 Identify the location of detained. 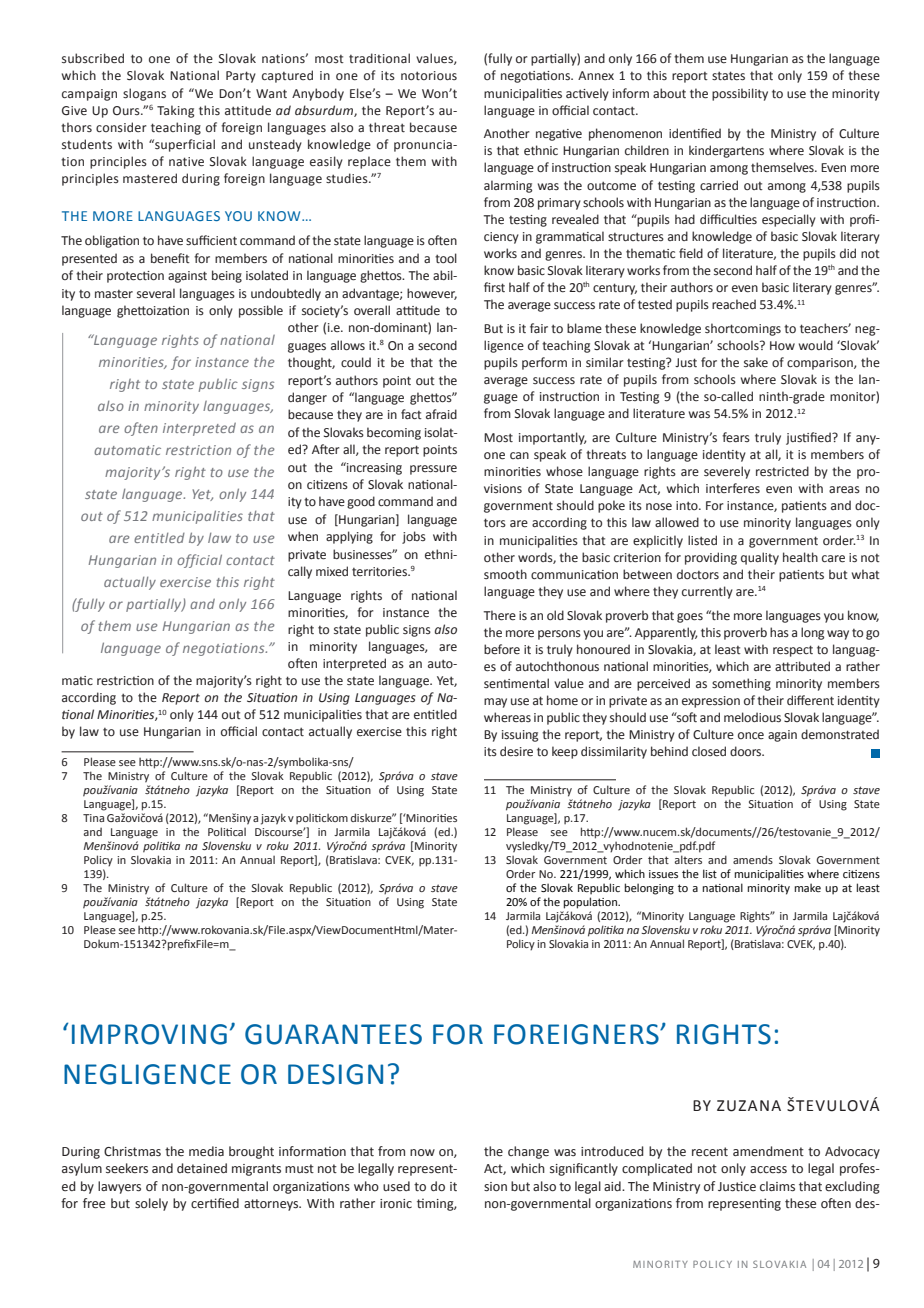
(202, 1168).
